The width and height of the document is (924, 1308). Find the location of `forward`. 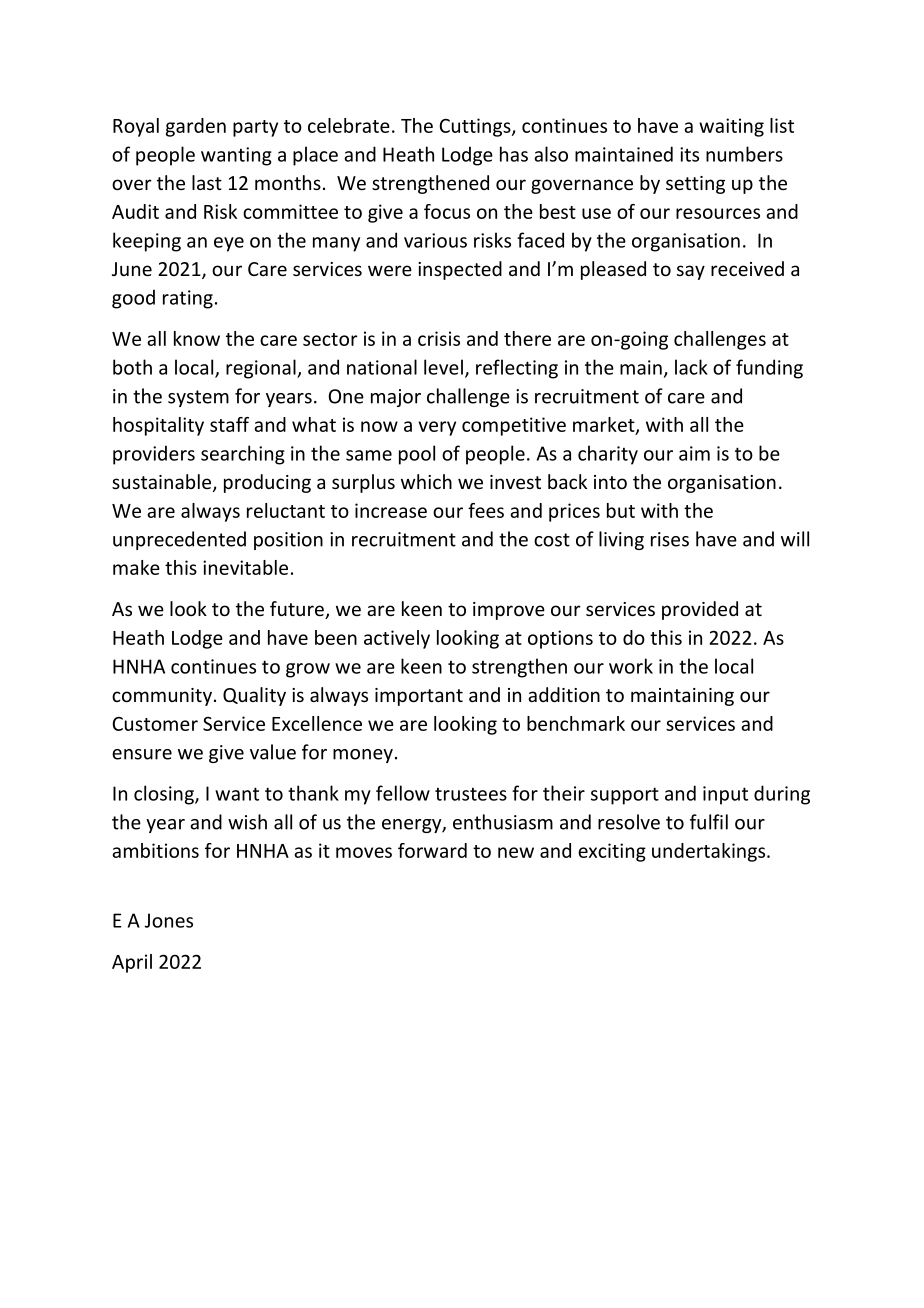

forward is located at coordinates (432, 850).
